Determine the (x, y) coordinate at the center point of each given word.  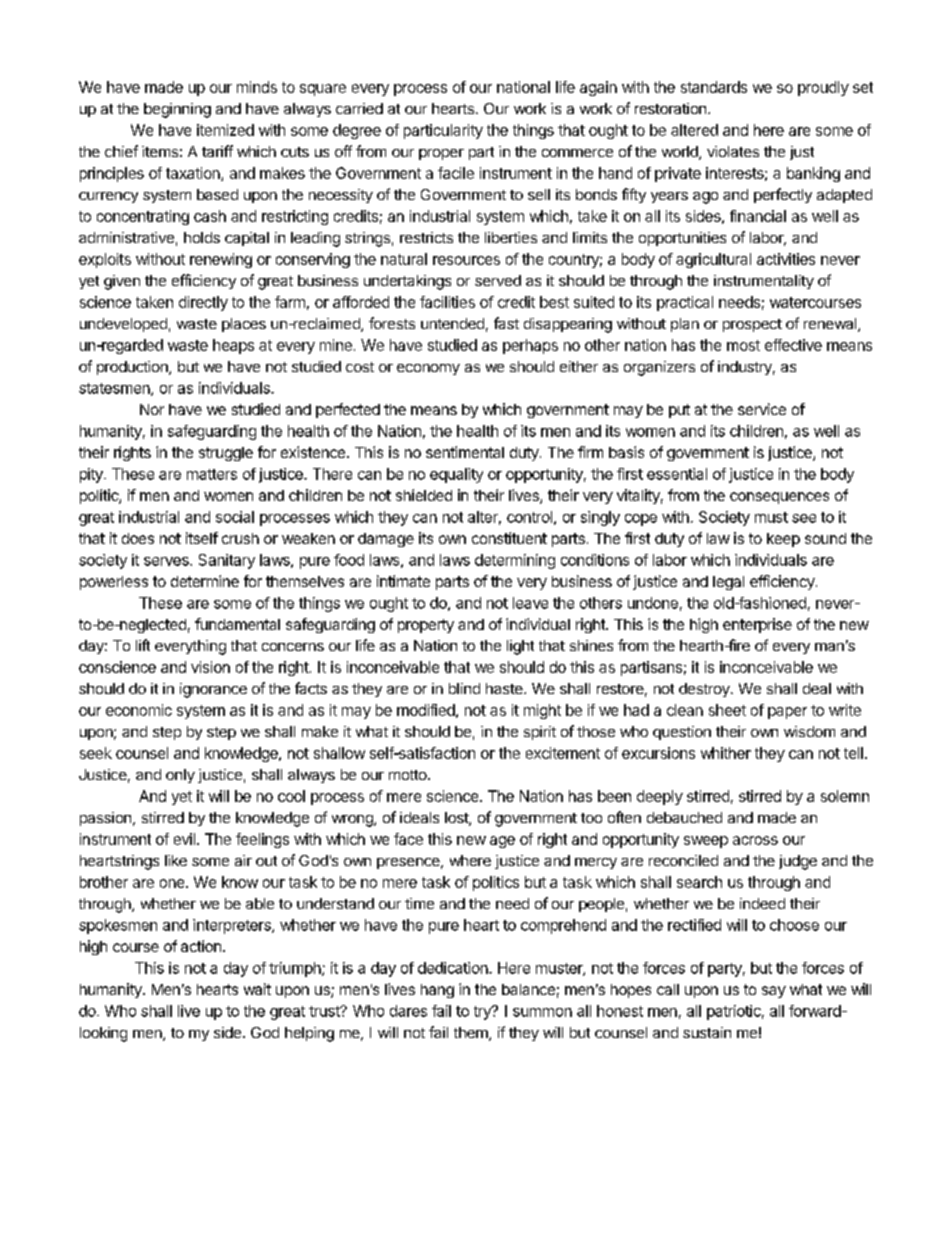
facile (456, 173)
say (774, 992)
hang (437, 991)
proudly (823, 88)
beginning (177, 110)
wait (257, 989)
